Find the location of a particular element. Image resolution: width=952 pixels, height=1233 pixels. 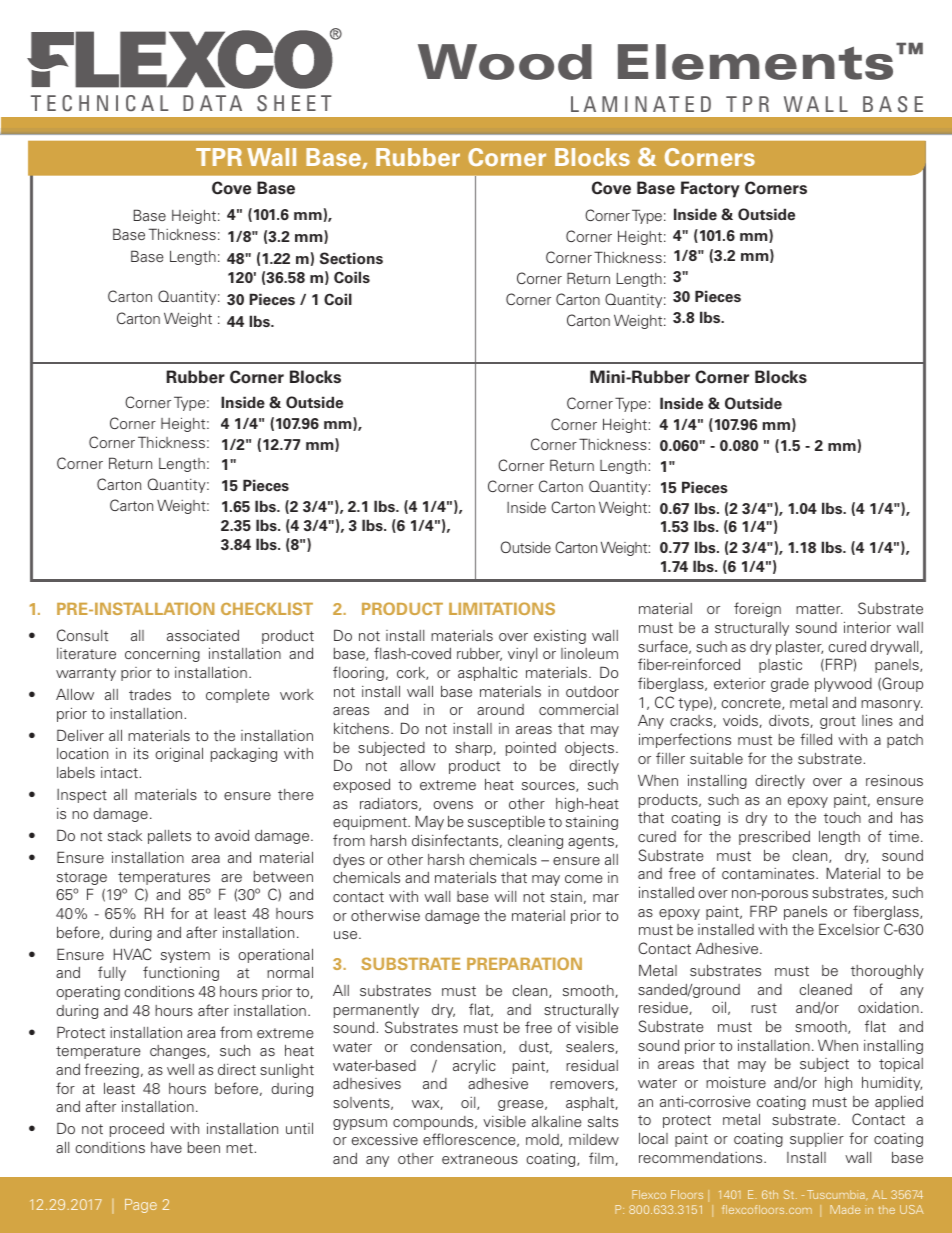

foreign is located at coordinates (757, 609).
